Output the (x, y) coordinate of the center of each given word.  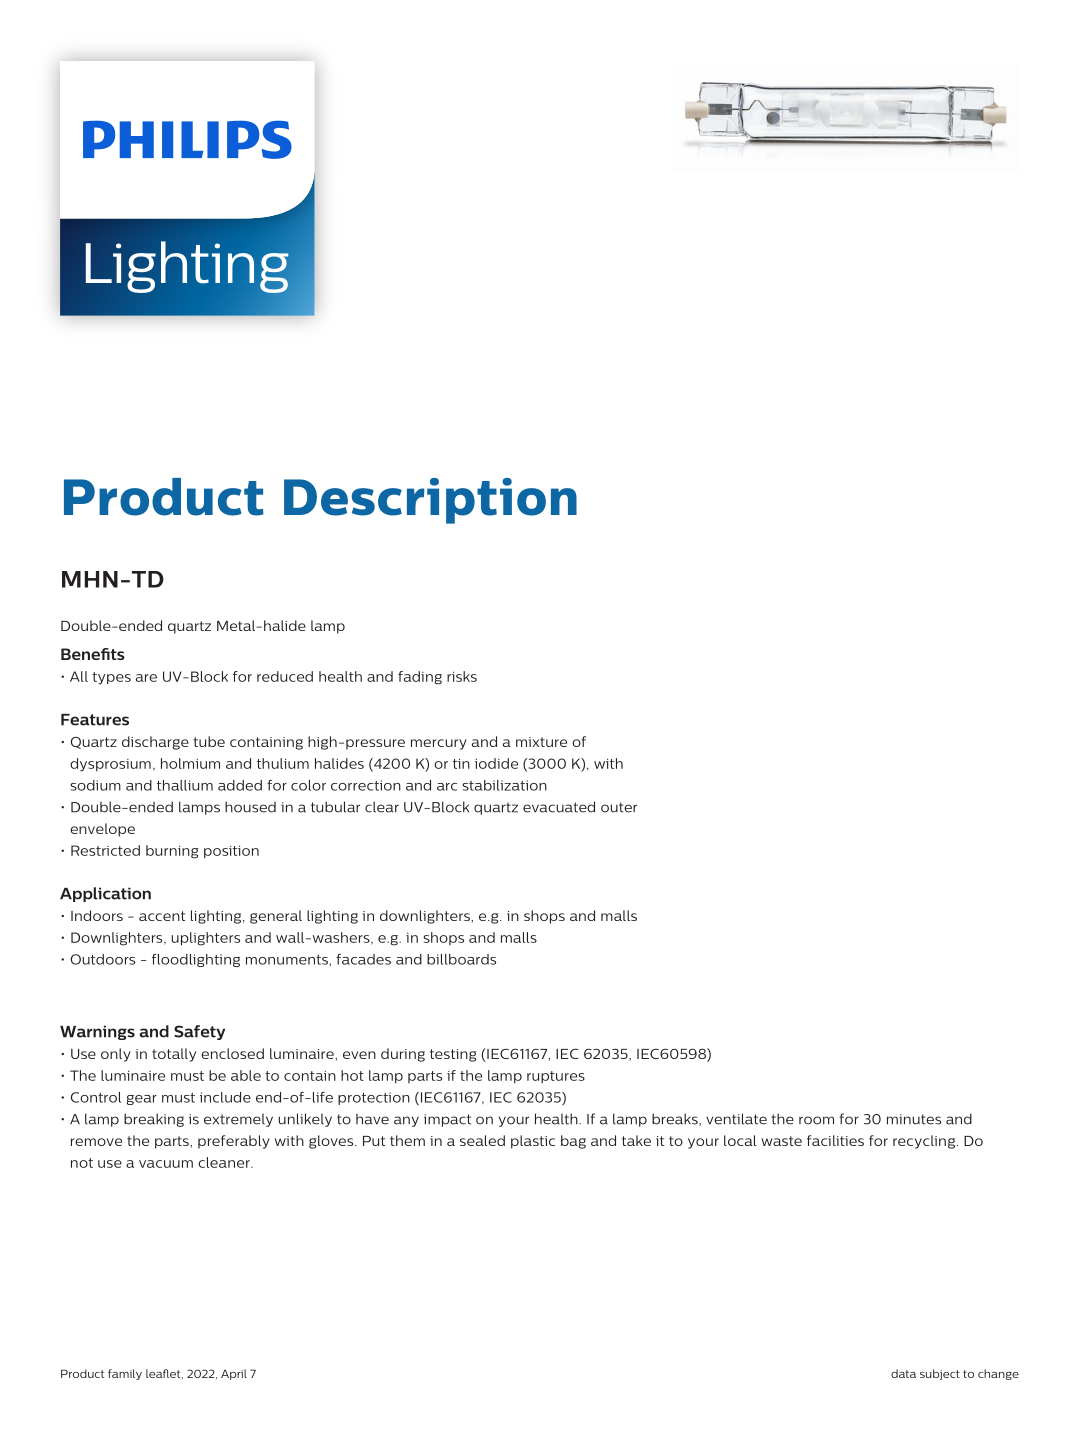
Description (430, 501)
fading (420, 678)
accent (162, 916)
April (234, 1374)
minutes (914, 1119)
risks (462, 676)
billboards (461, 959)
